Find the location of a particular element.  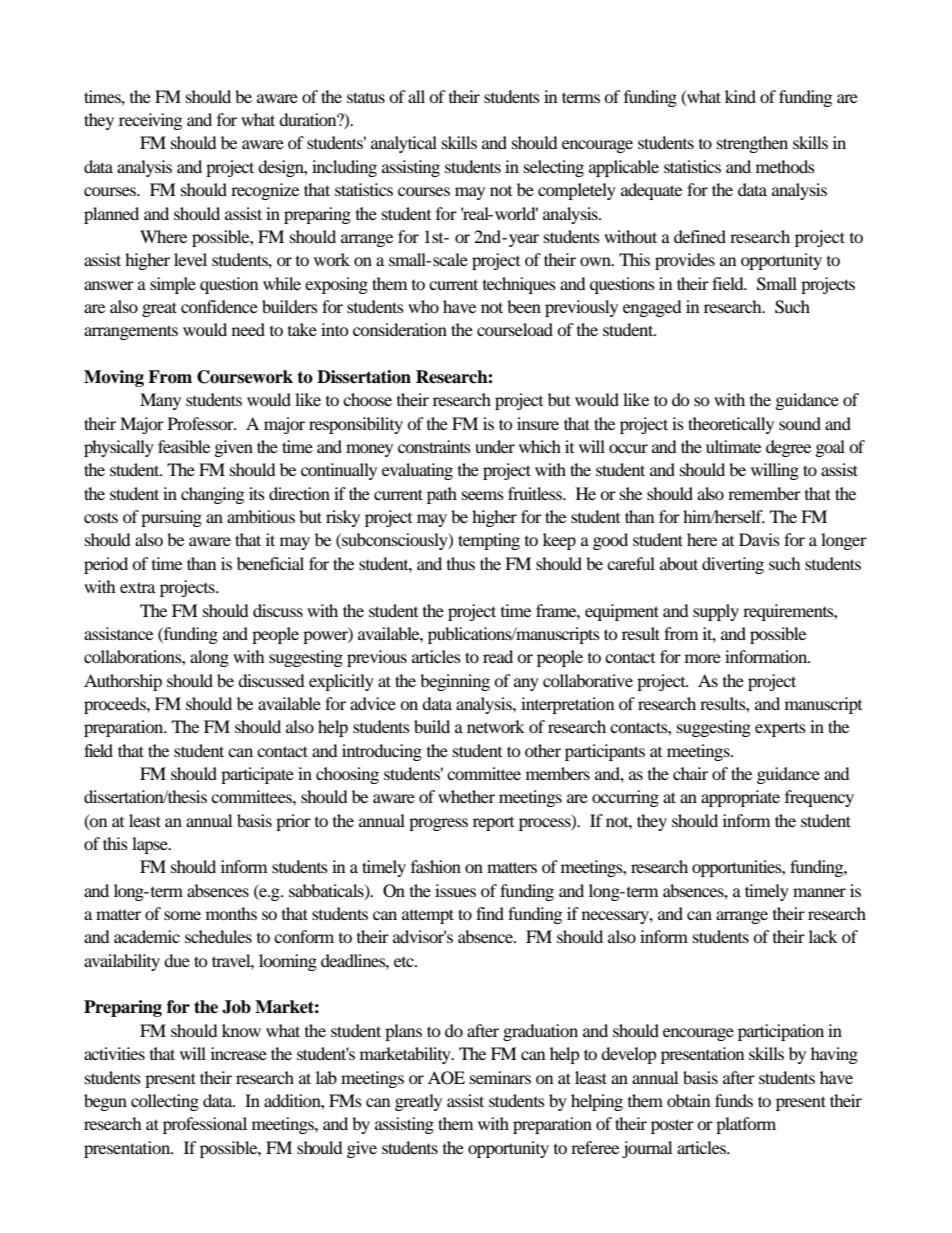

extra is located at coordinates (137, 587).
